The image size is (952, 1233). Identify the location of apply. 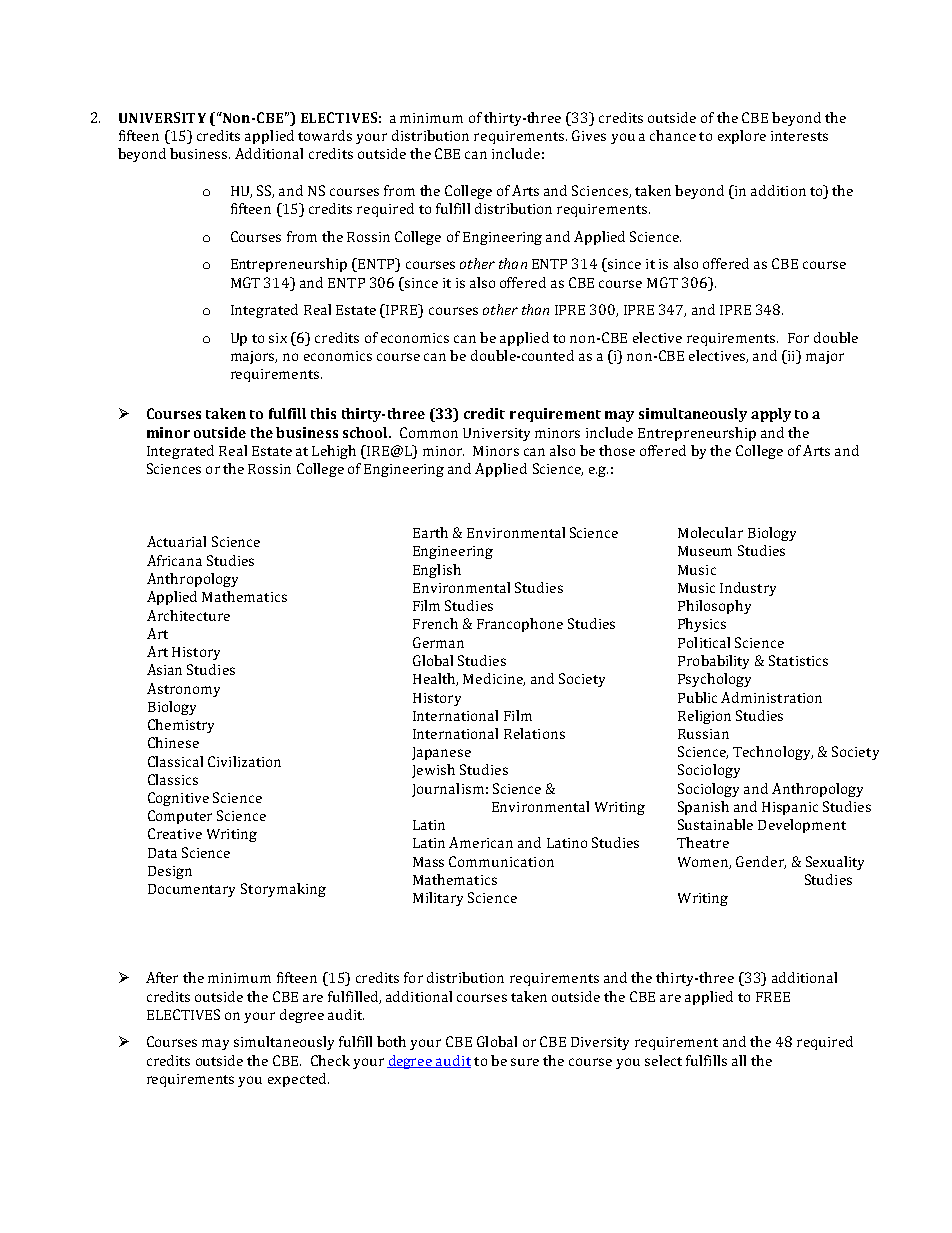
(771, 415).
